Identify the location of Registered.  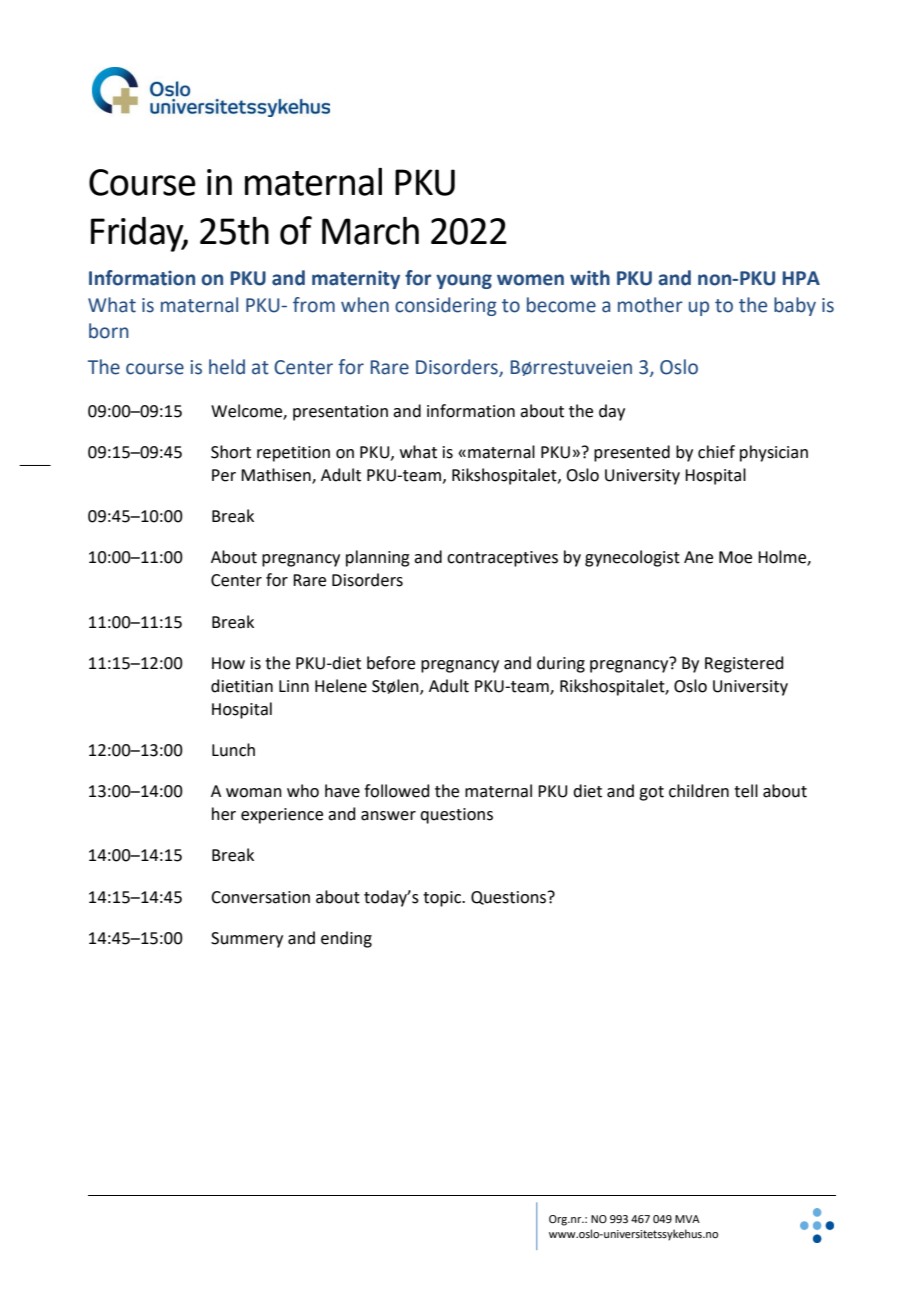
(744, 664).
